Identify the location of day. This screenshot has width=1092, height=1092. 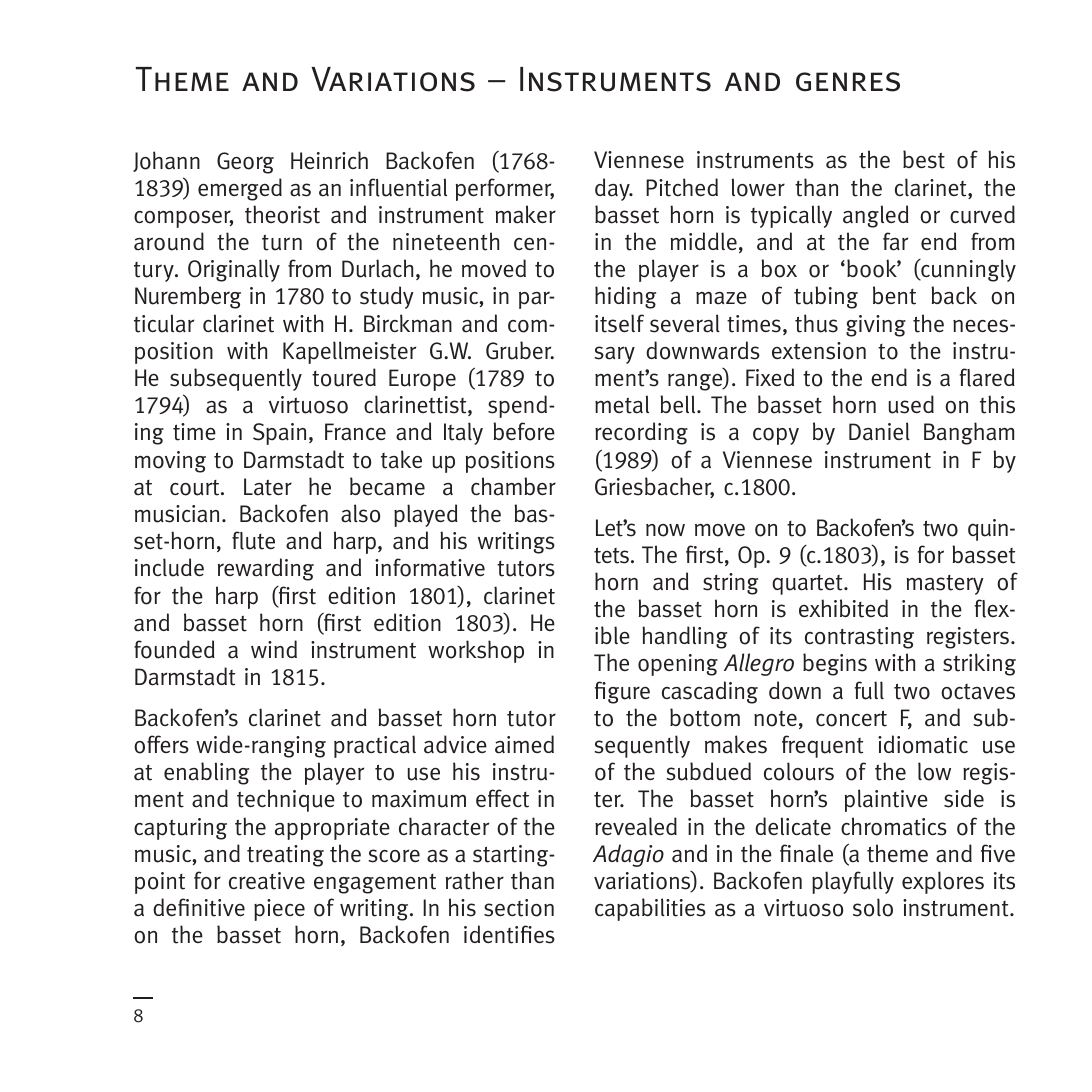
(613, 189).
